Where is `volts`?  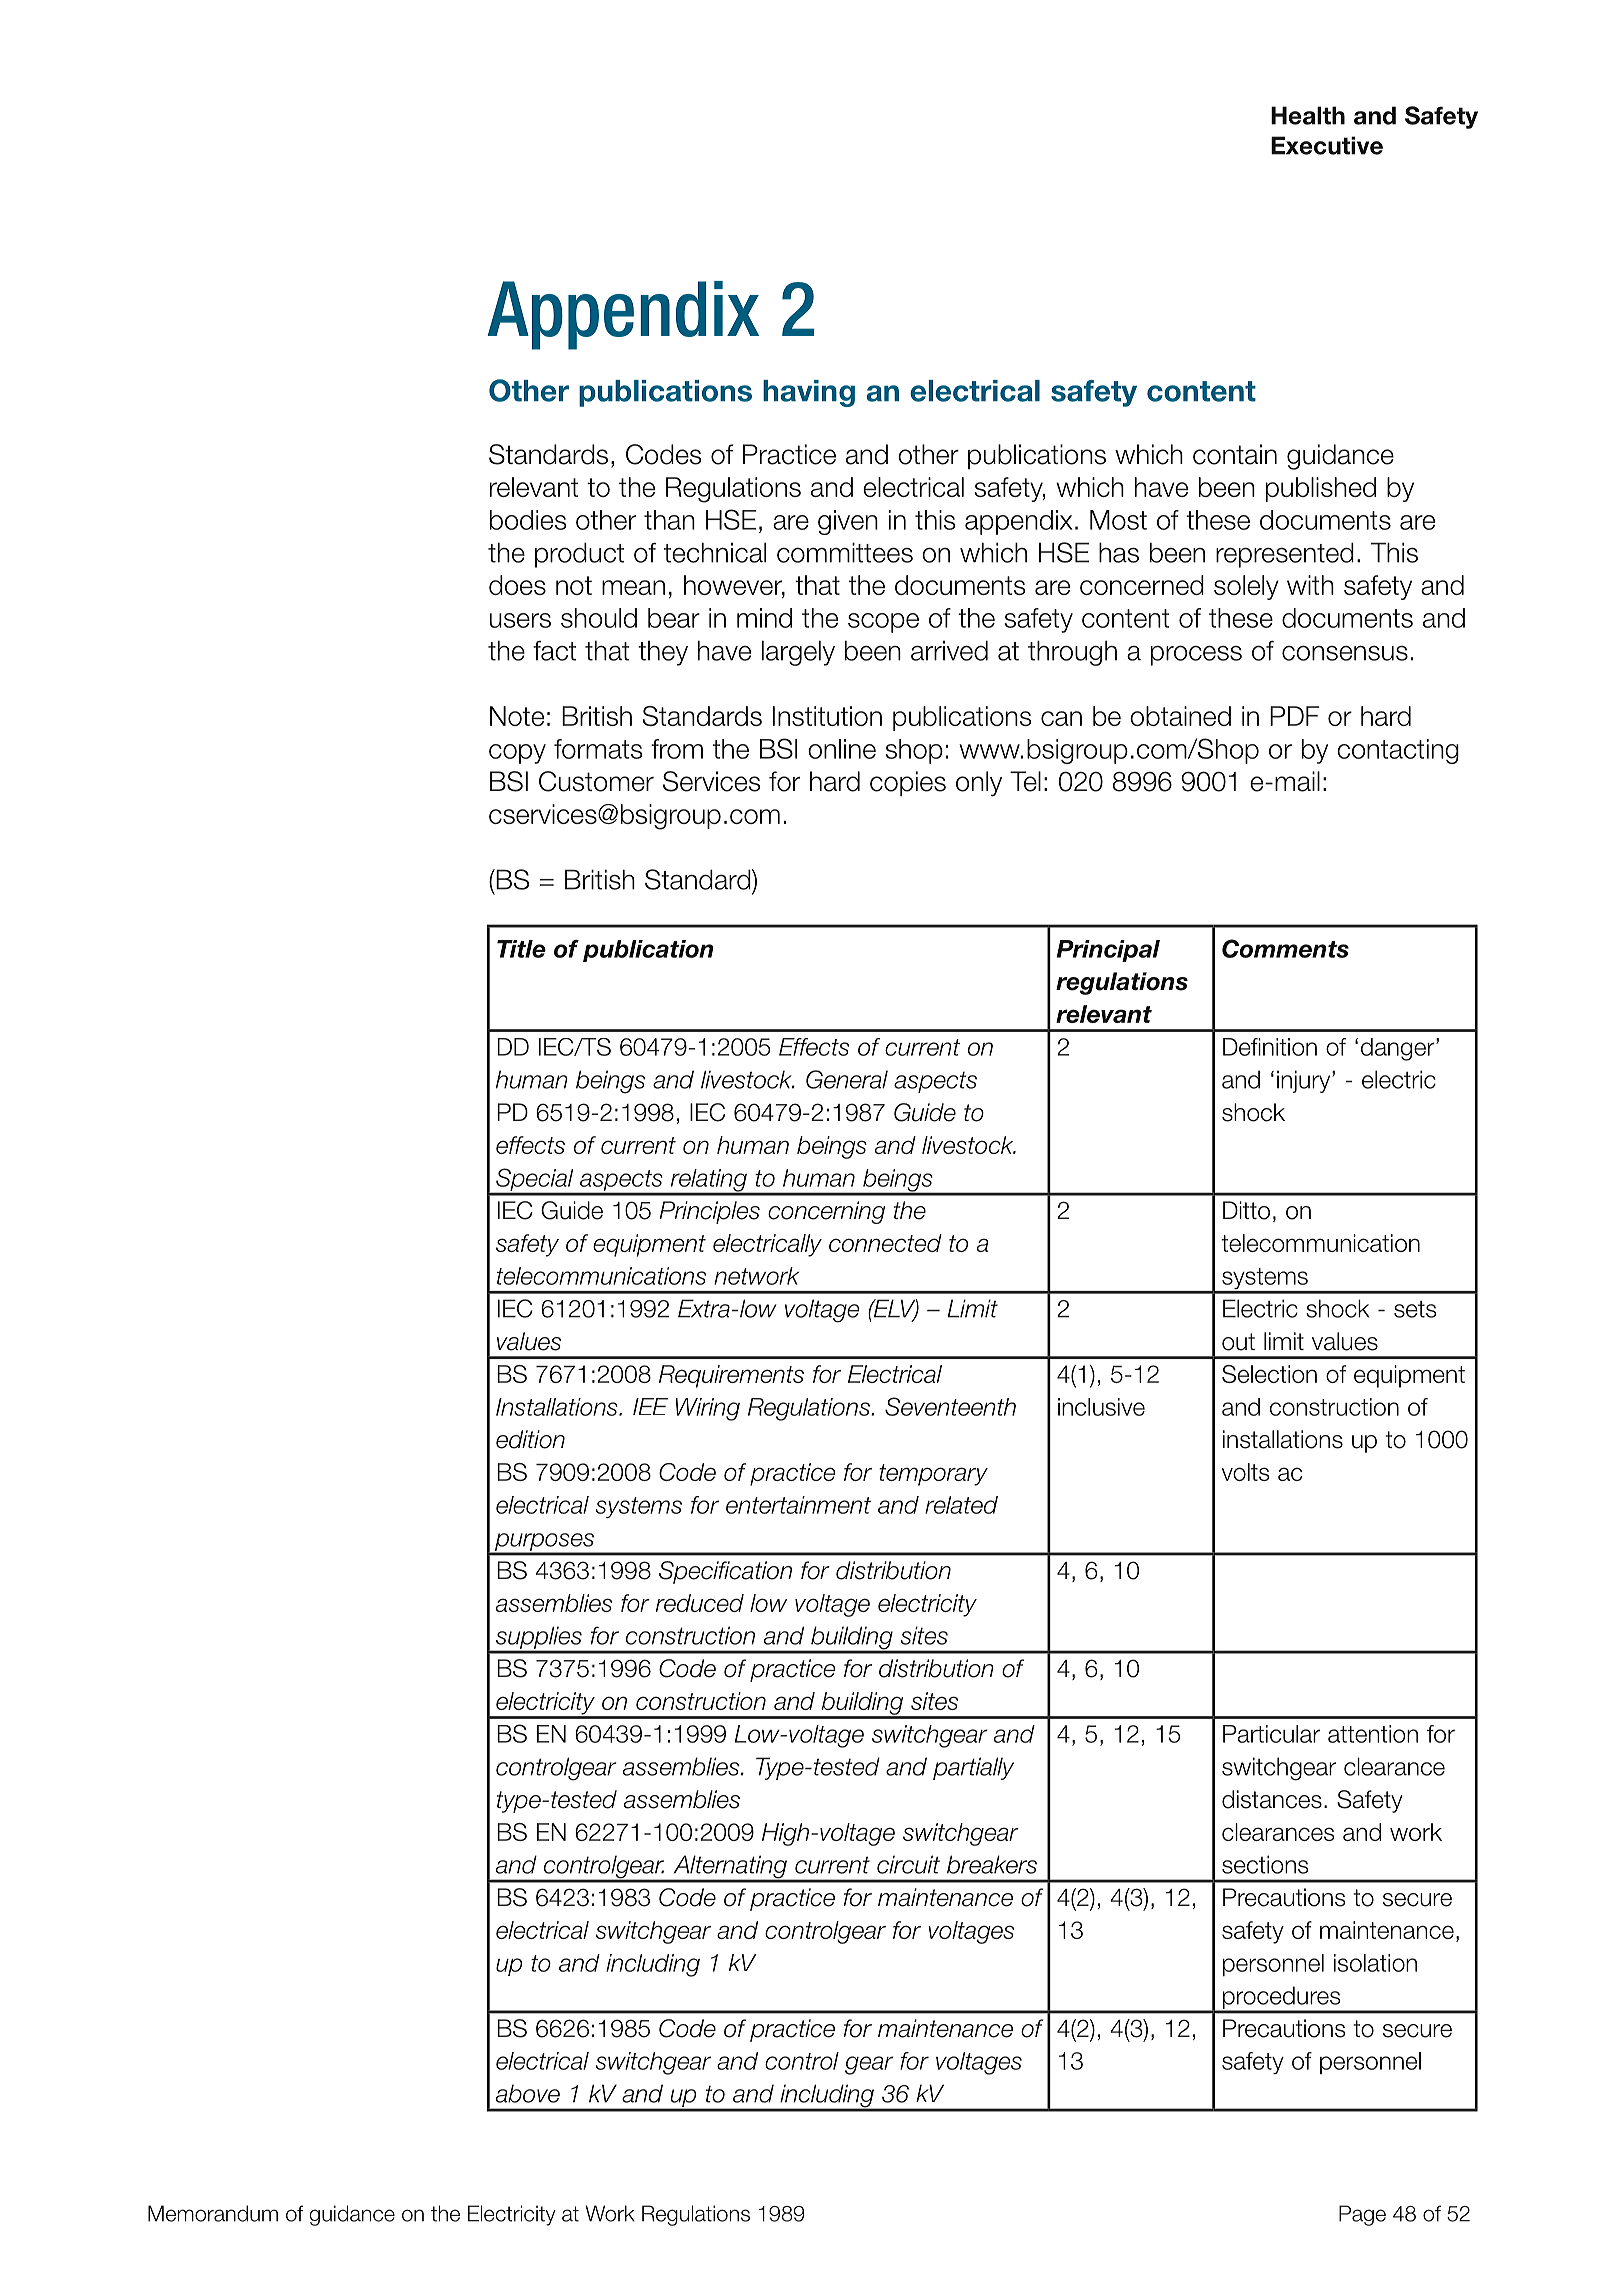 volts is located at coordinates (1245, 1472).
